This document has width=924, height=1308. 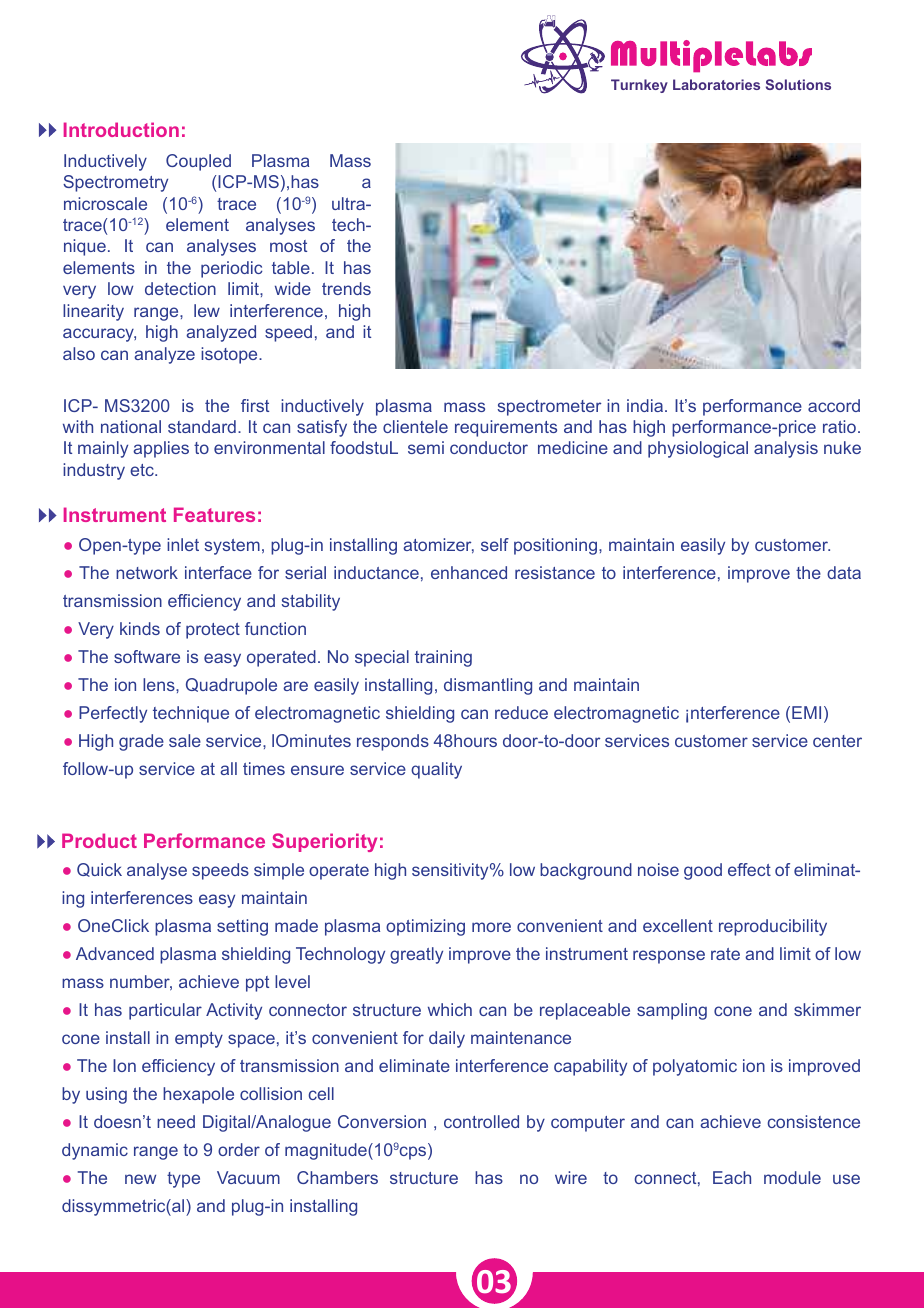 I want to click on lew, so click(x=207, y=310).
